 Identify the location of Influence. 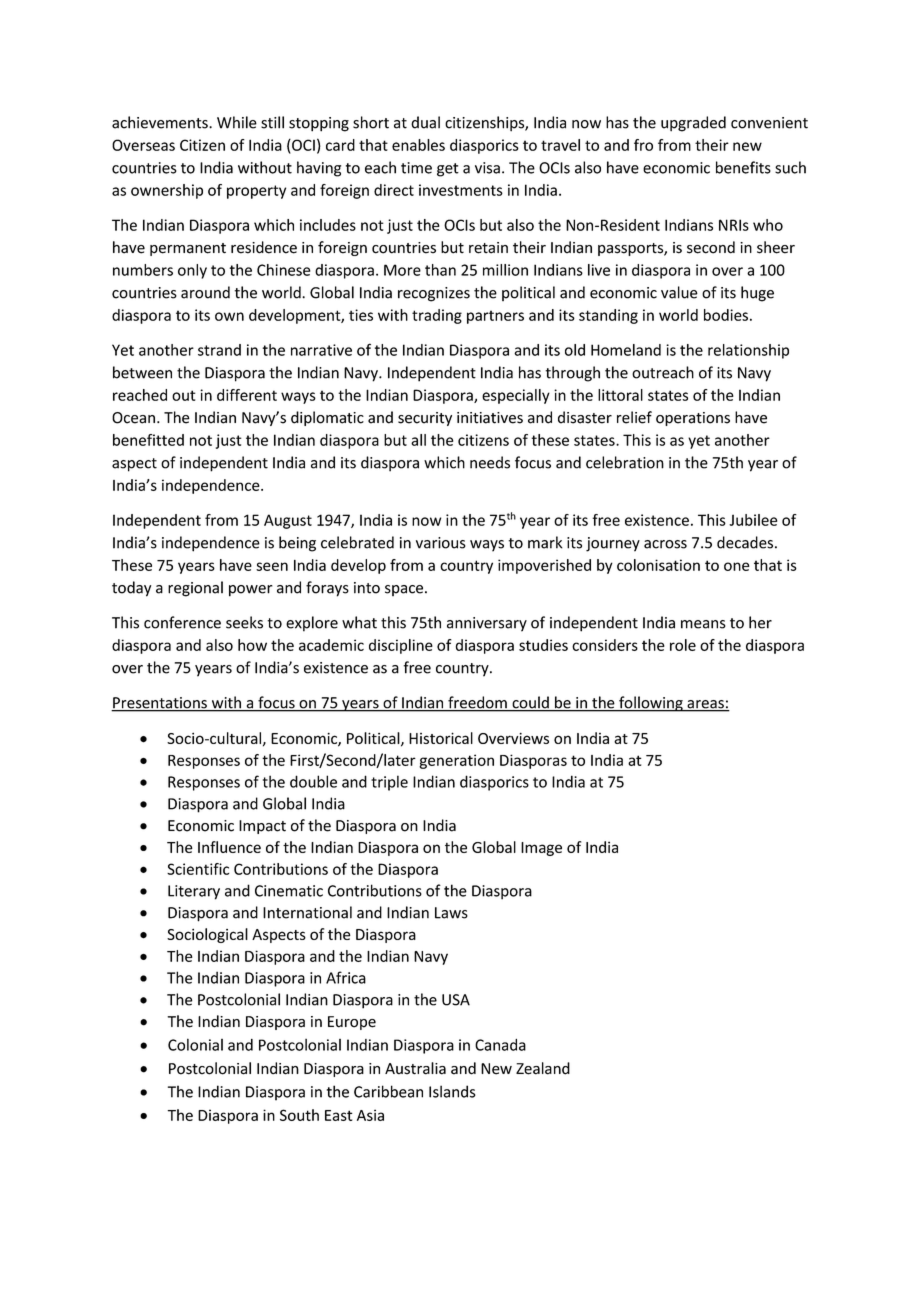
(229, 847).
